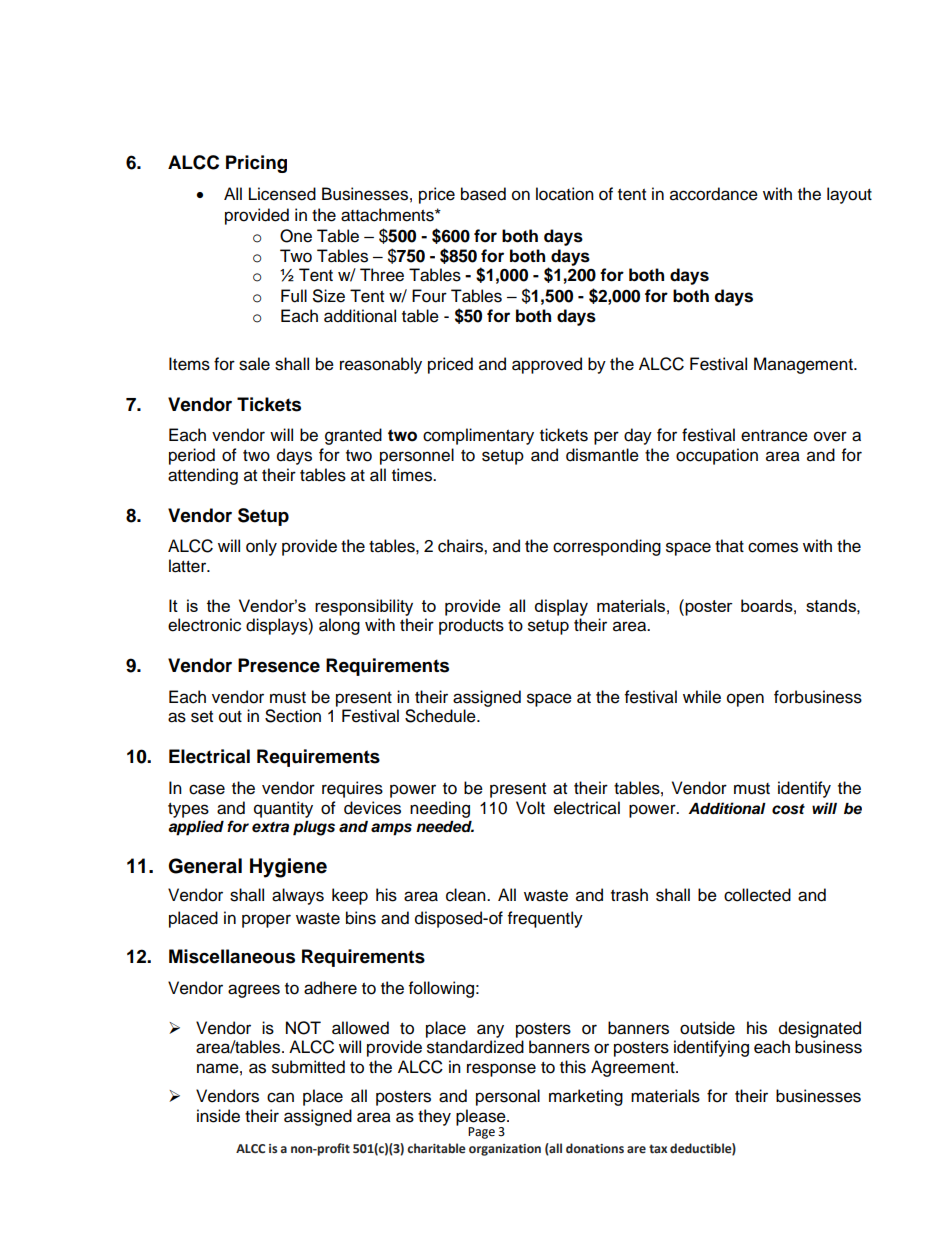  What do you see at coordinates (280, 1097) in the screenshot?
I see `can` at bounding box center [280, 1097].
